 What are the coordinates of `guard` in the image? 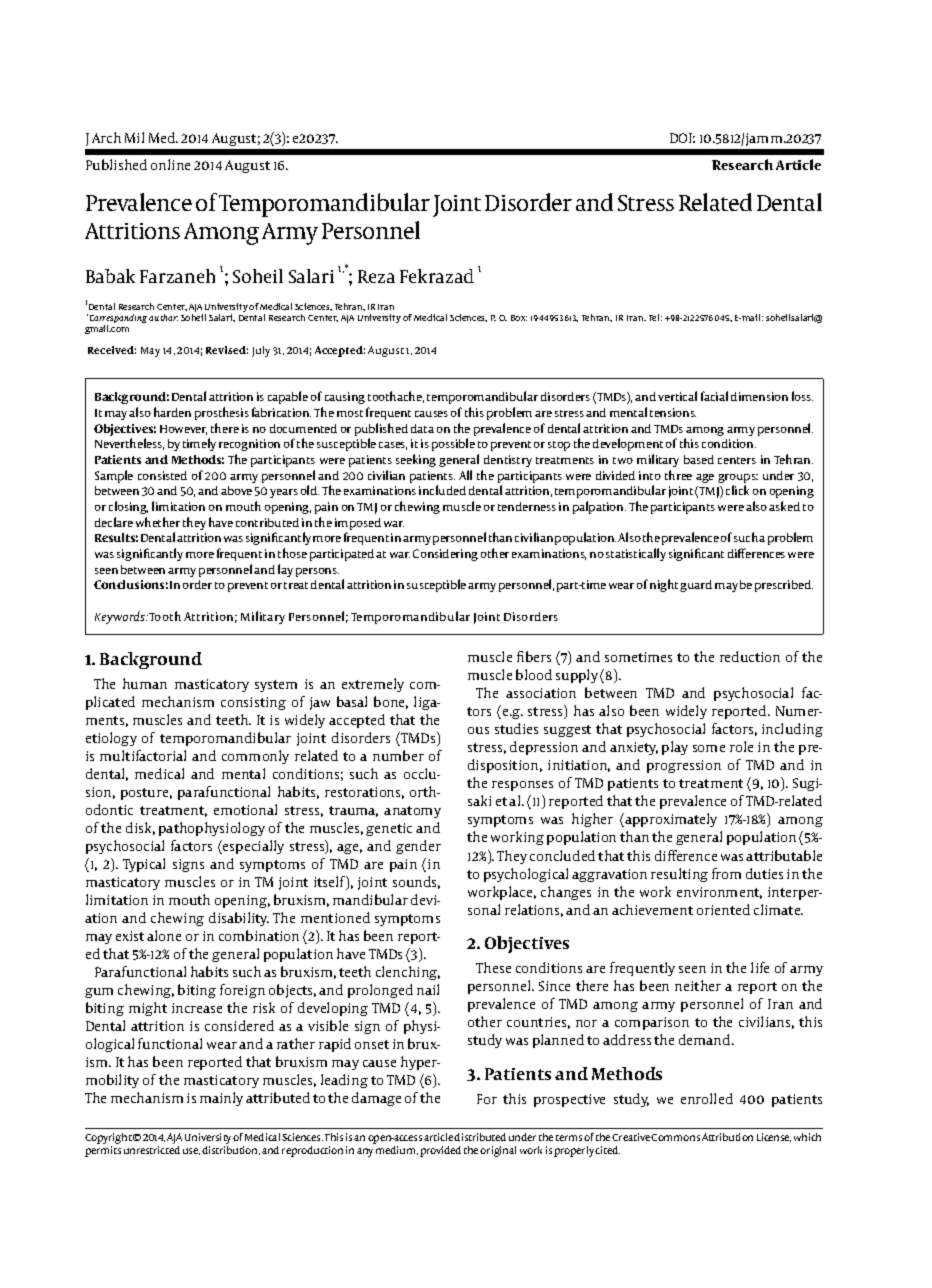 It's located at (696, 586).
